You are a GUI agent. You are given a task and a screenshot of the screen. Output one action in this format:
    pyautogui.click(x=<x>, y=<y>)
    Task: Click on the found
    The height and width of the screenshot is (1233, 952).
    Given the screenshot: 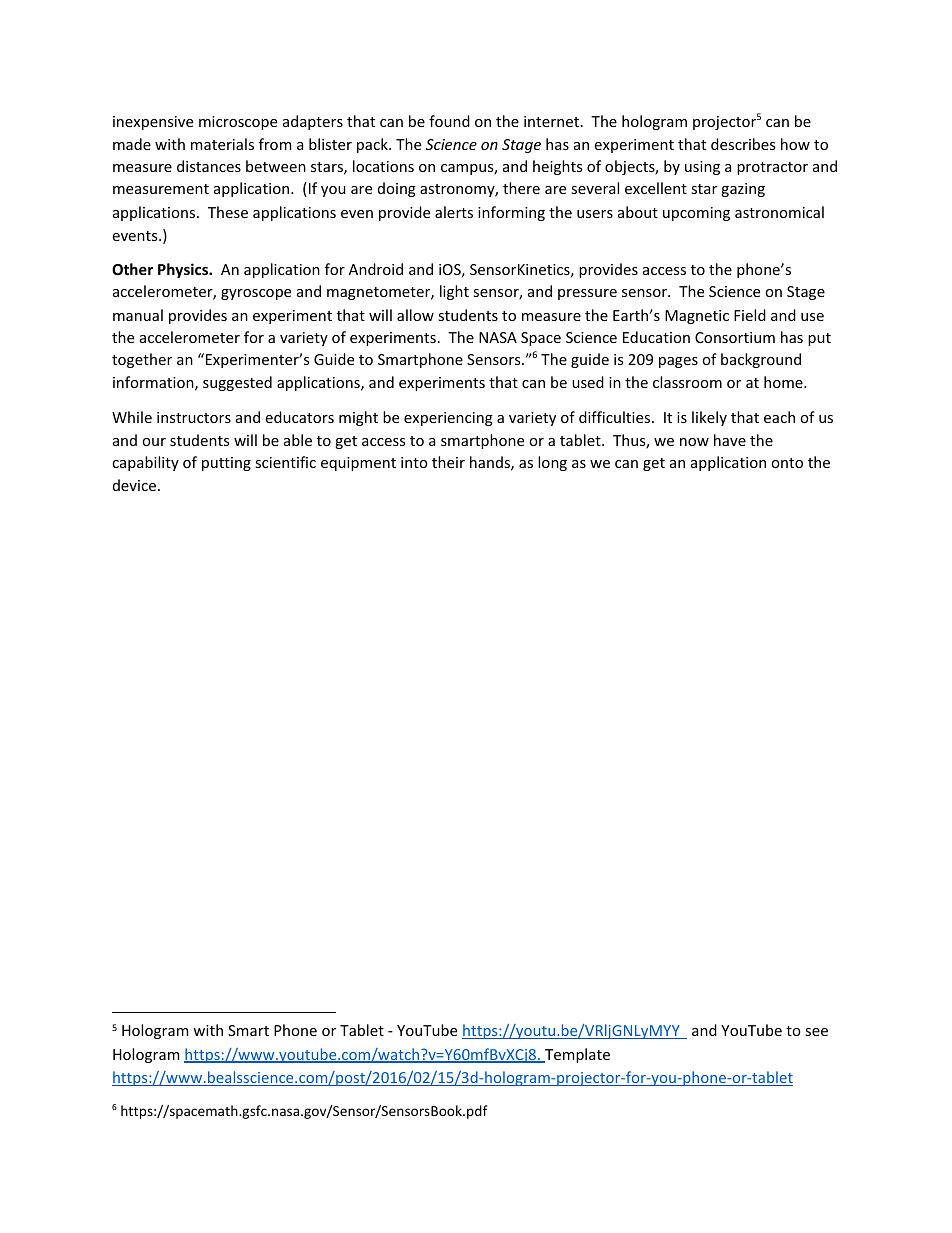 What is the action you would take?
    pyautogui.click(x=449, y=121)
